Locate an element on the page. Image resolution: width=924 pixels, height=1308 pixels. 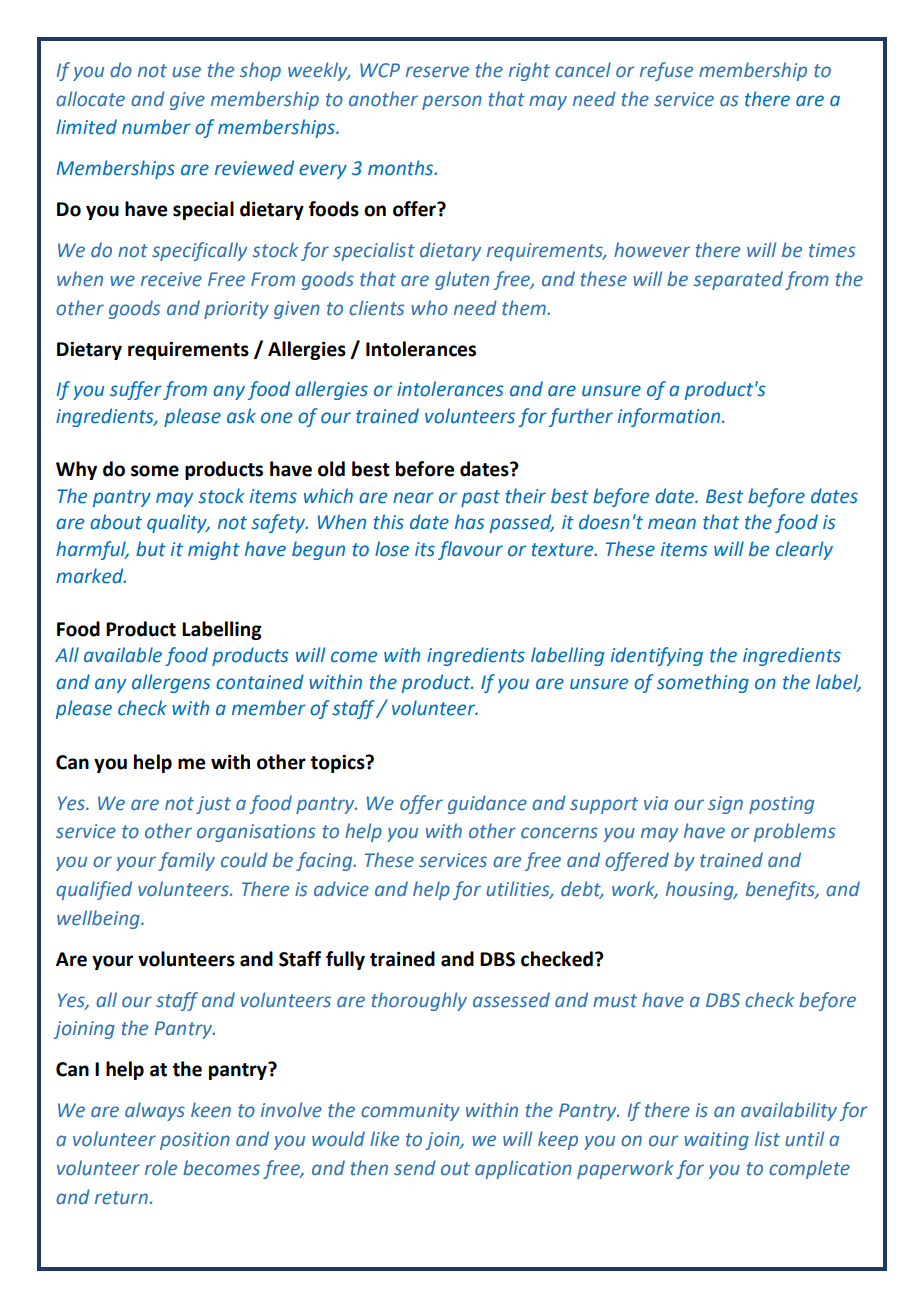
advice is located at coordinates (341, 889).
